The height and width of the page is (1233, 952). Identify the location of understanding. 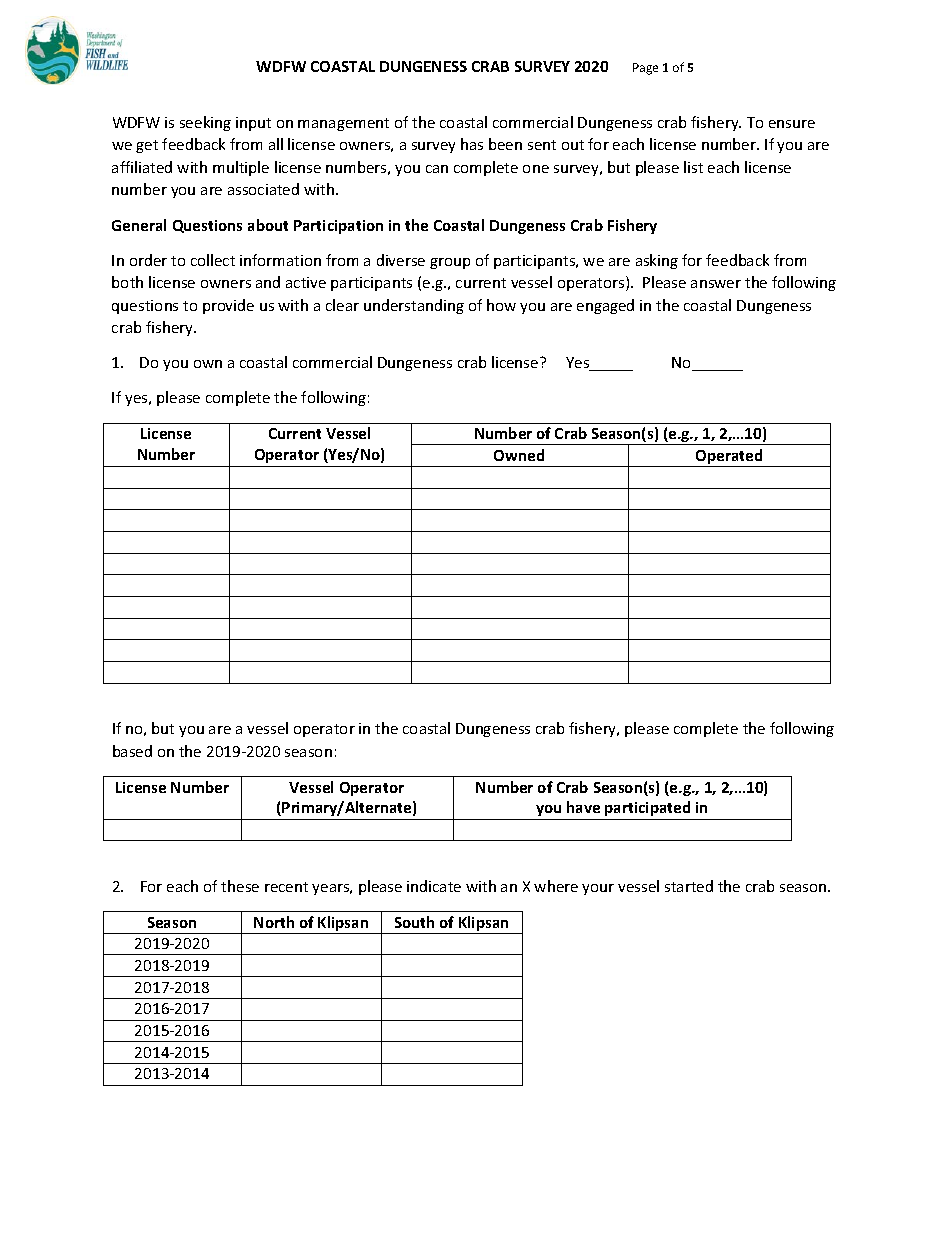
(414, 306).
